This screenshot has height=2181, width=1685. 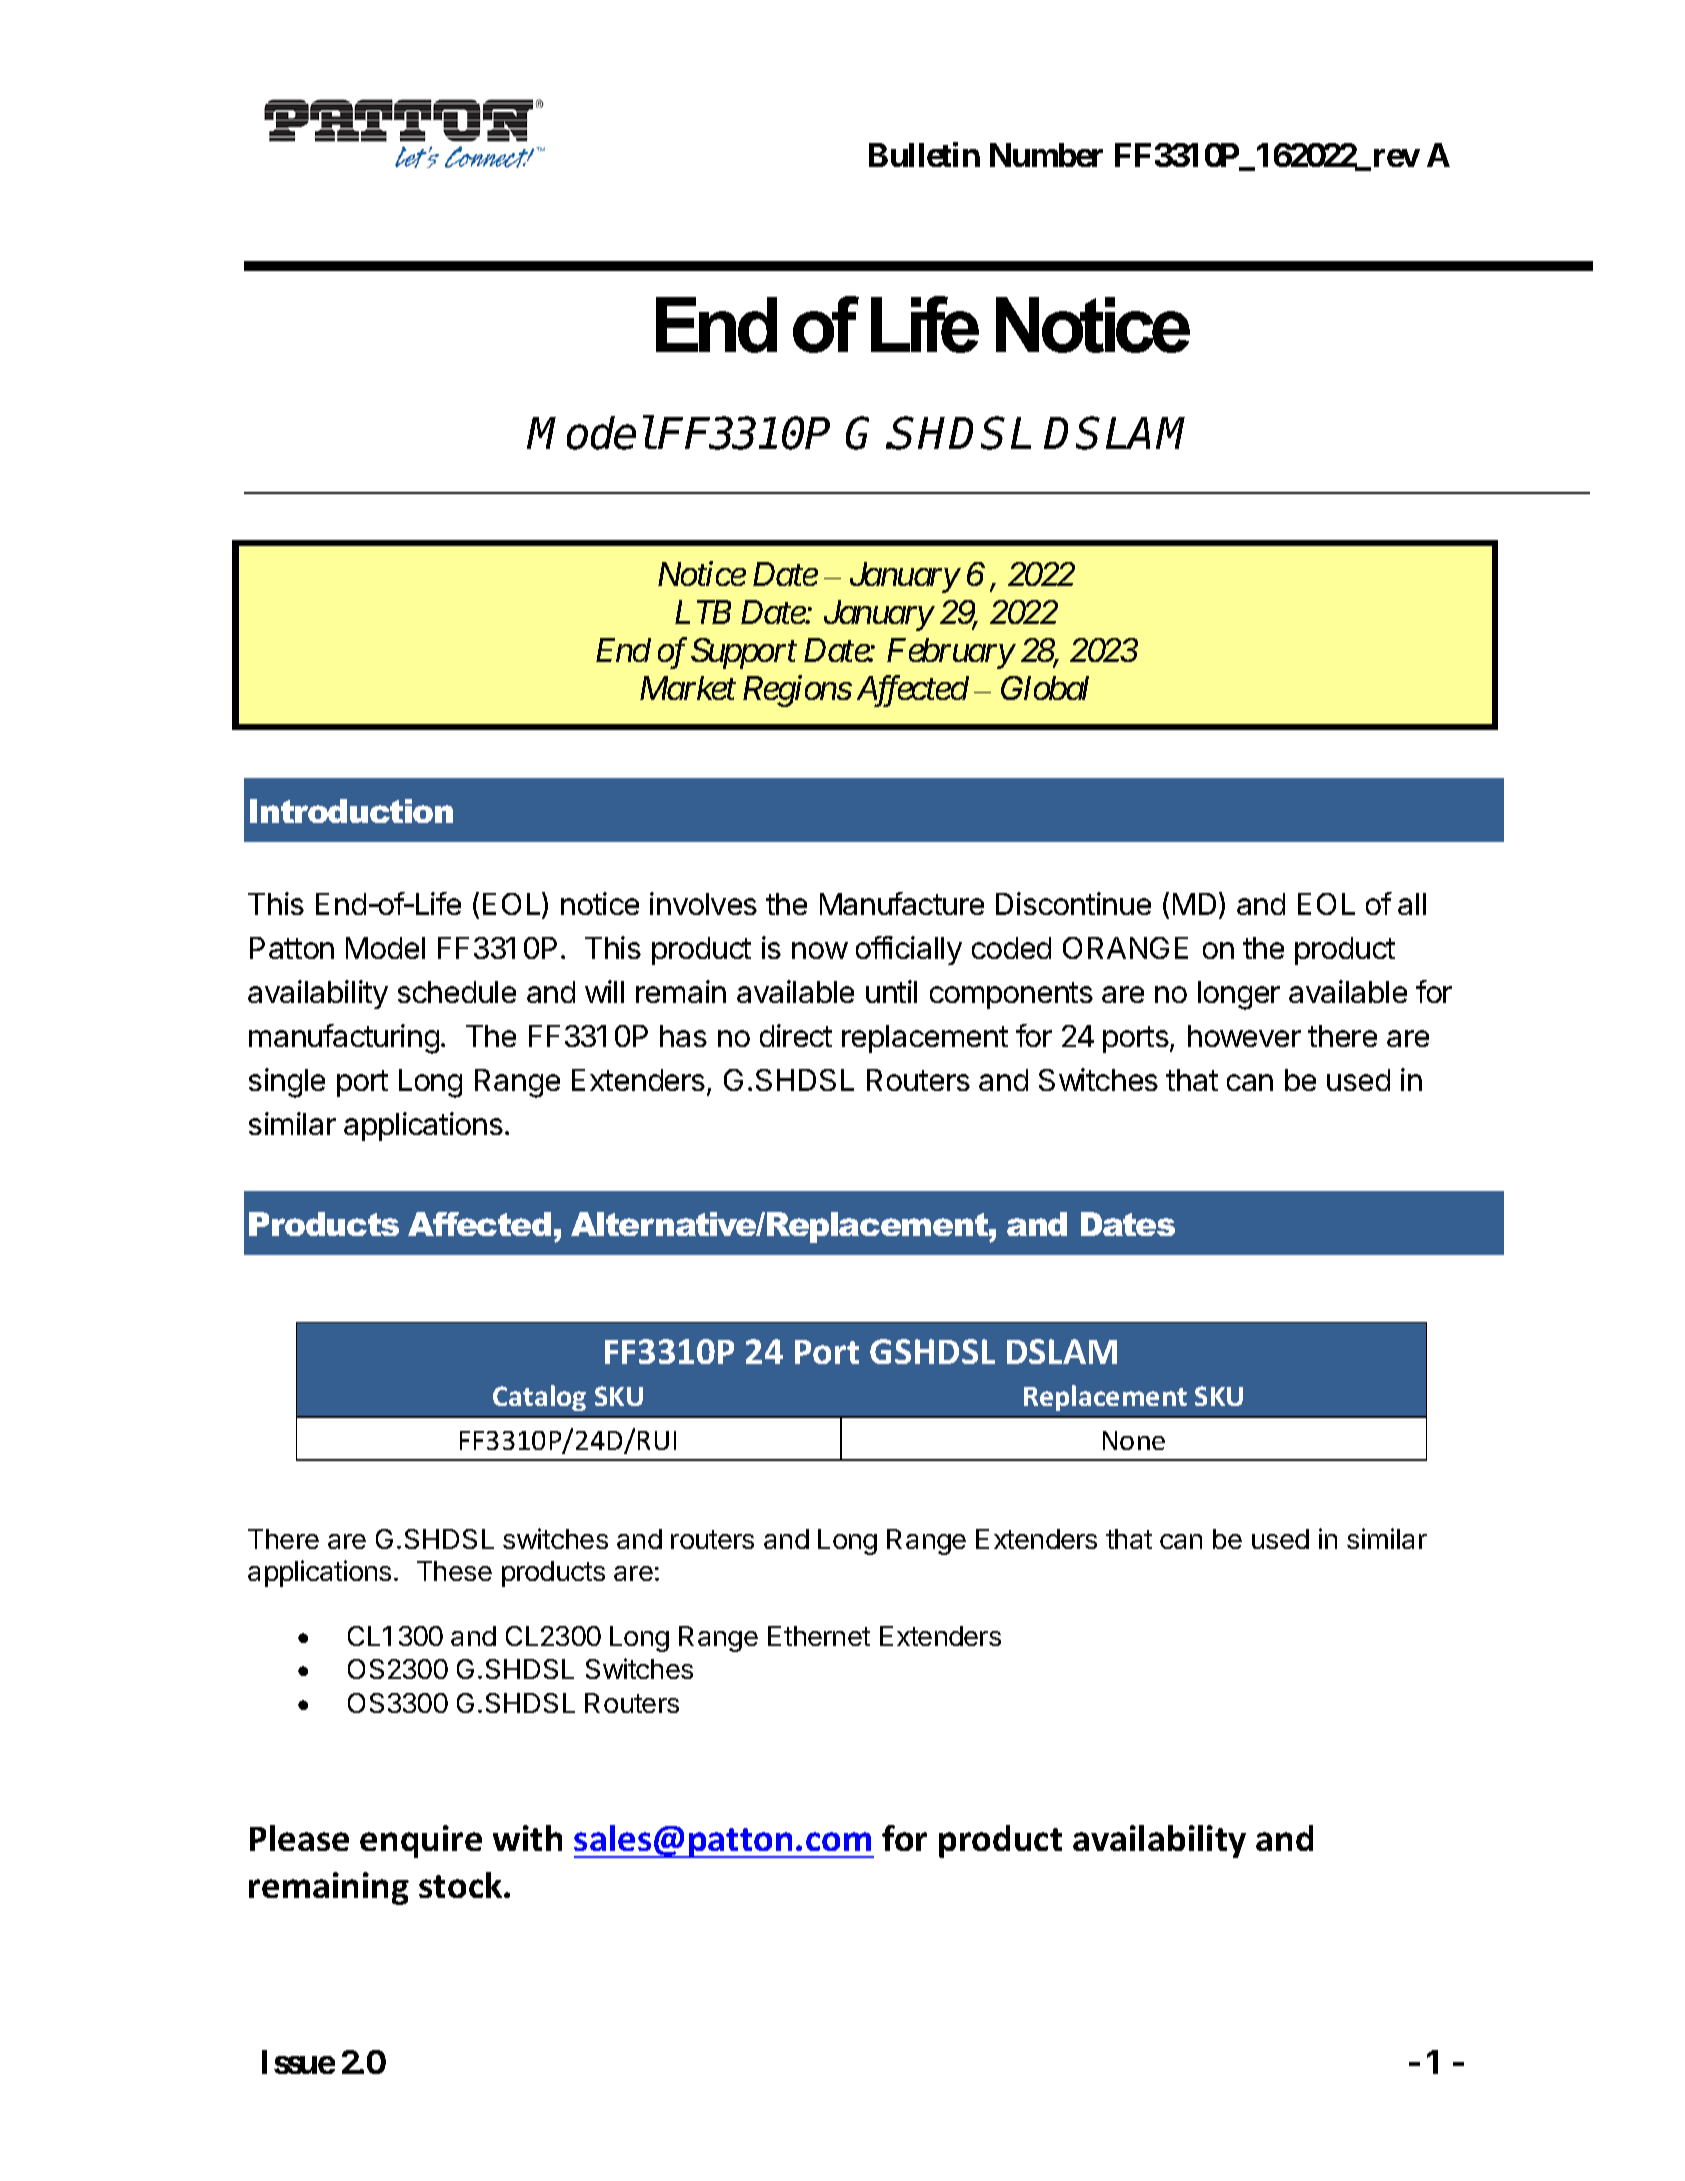 I want to click on Global, so click(x=1045, y=688).
